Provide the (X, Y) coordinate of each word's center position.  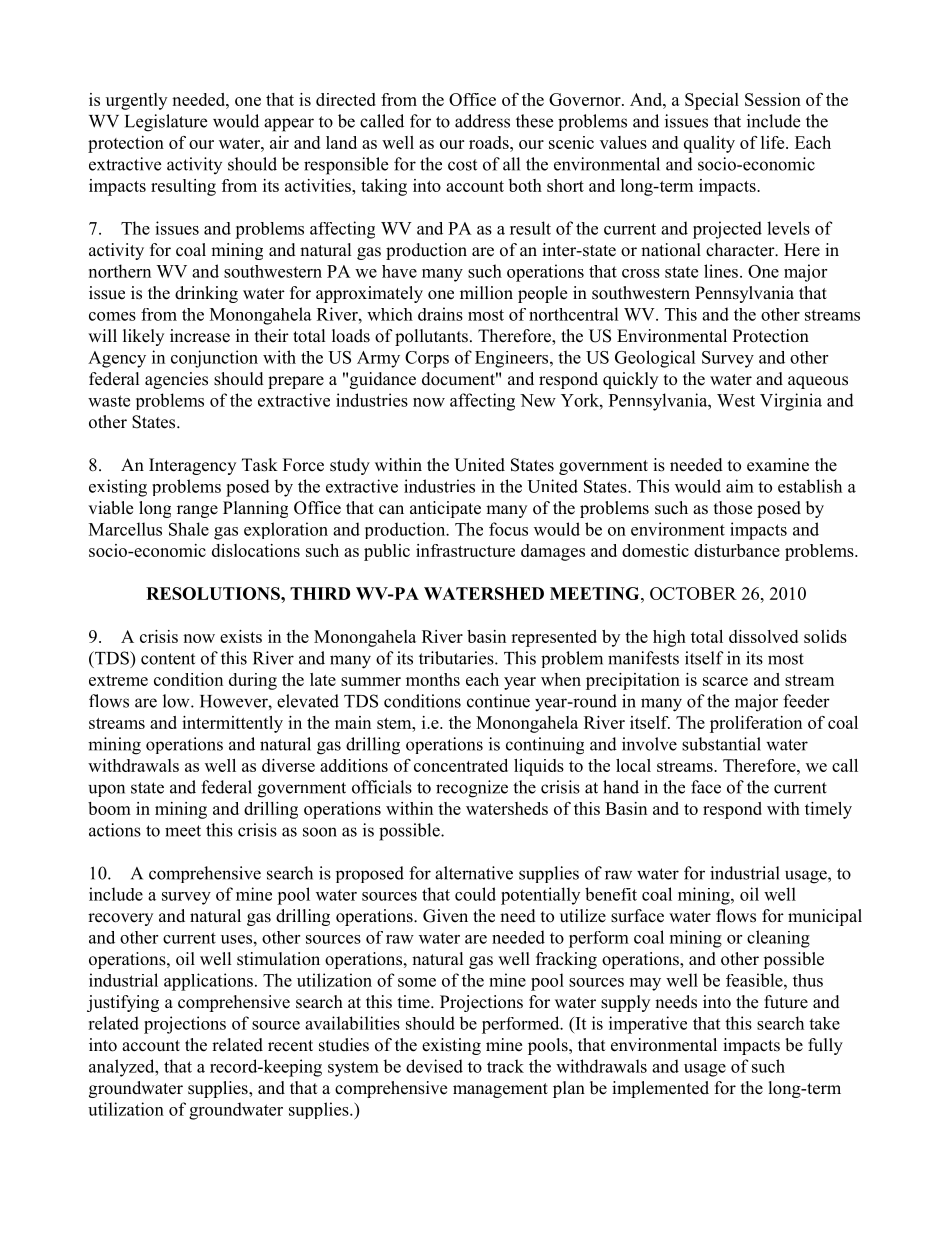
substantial (721, 744)
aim (740, 486)
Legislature (166, 123)
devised (434, 1066)
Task (260, 465)
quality (709, 144)
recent (290, 1046)
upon (107, 790)
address (482, 121)
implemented (660, 1089)
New (538, 400)
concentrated (461, 765)
